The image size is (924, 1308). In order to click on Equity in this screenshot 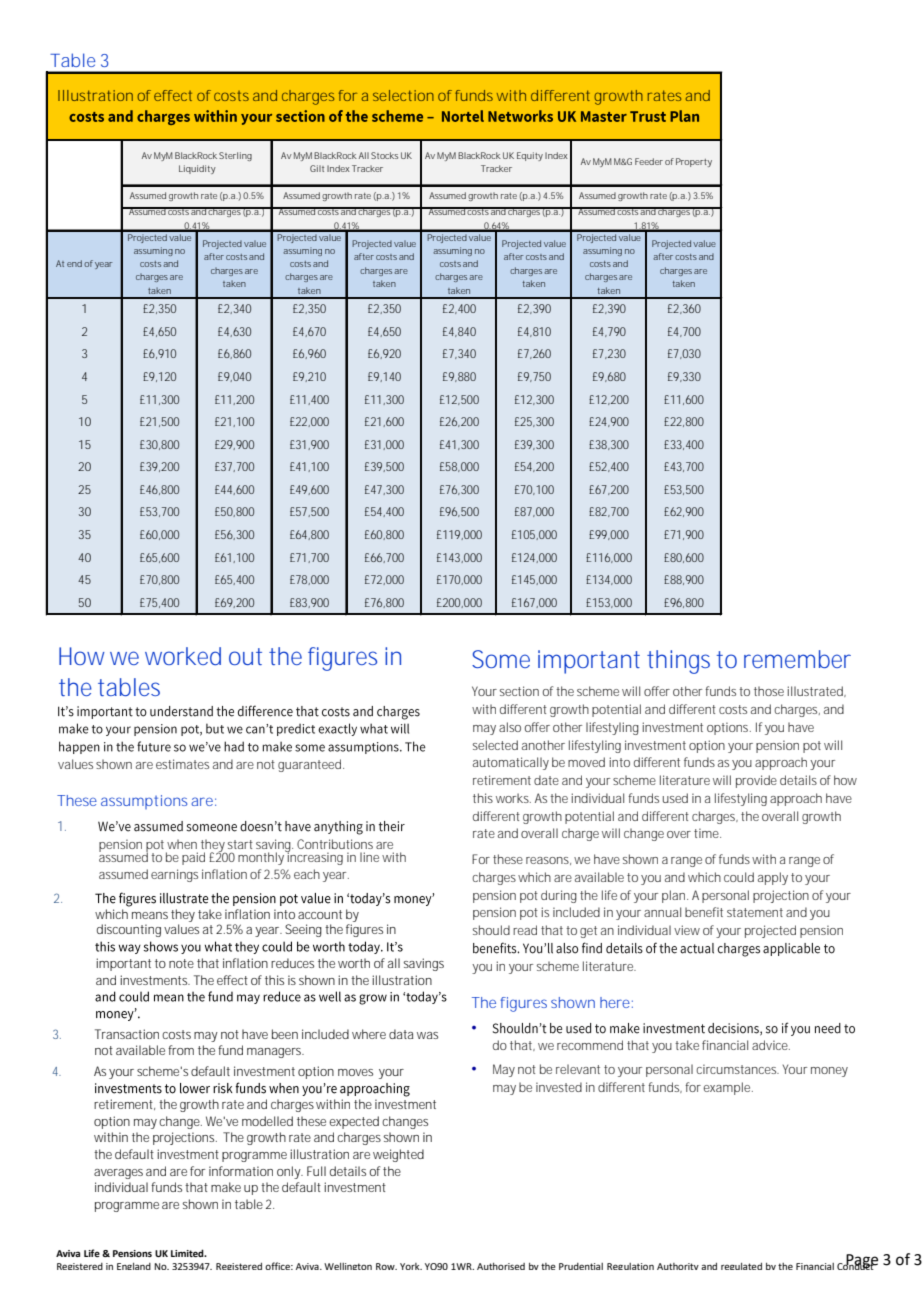, I will do `click(530, 156)`.
